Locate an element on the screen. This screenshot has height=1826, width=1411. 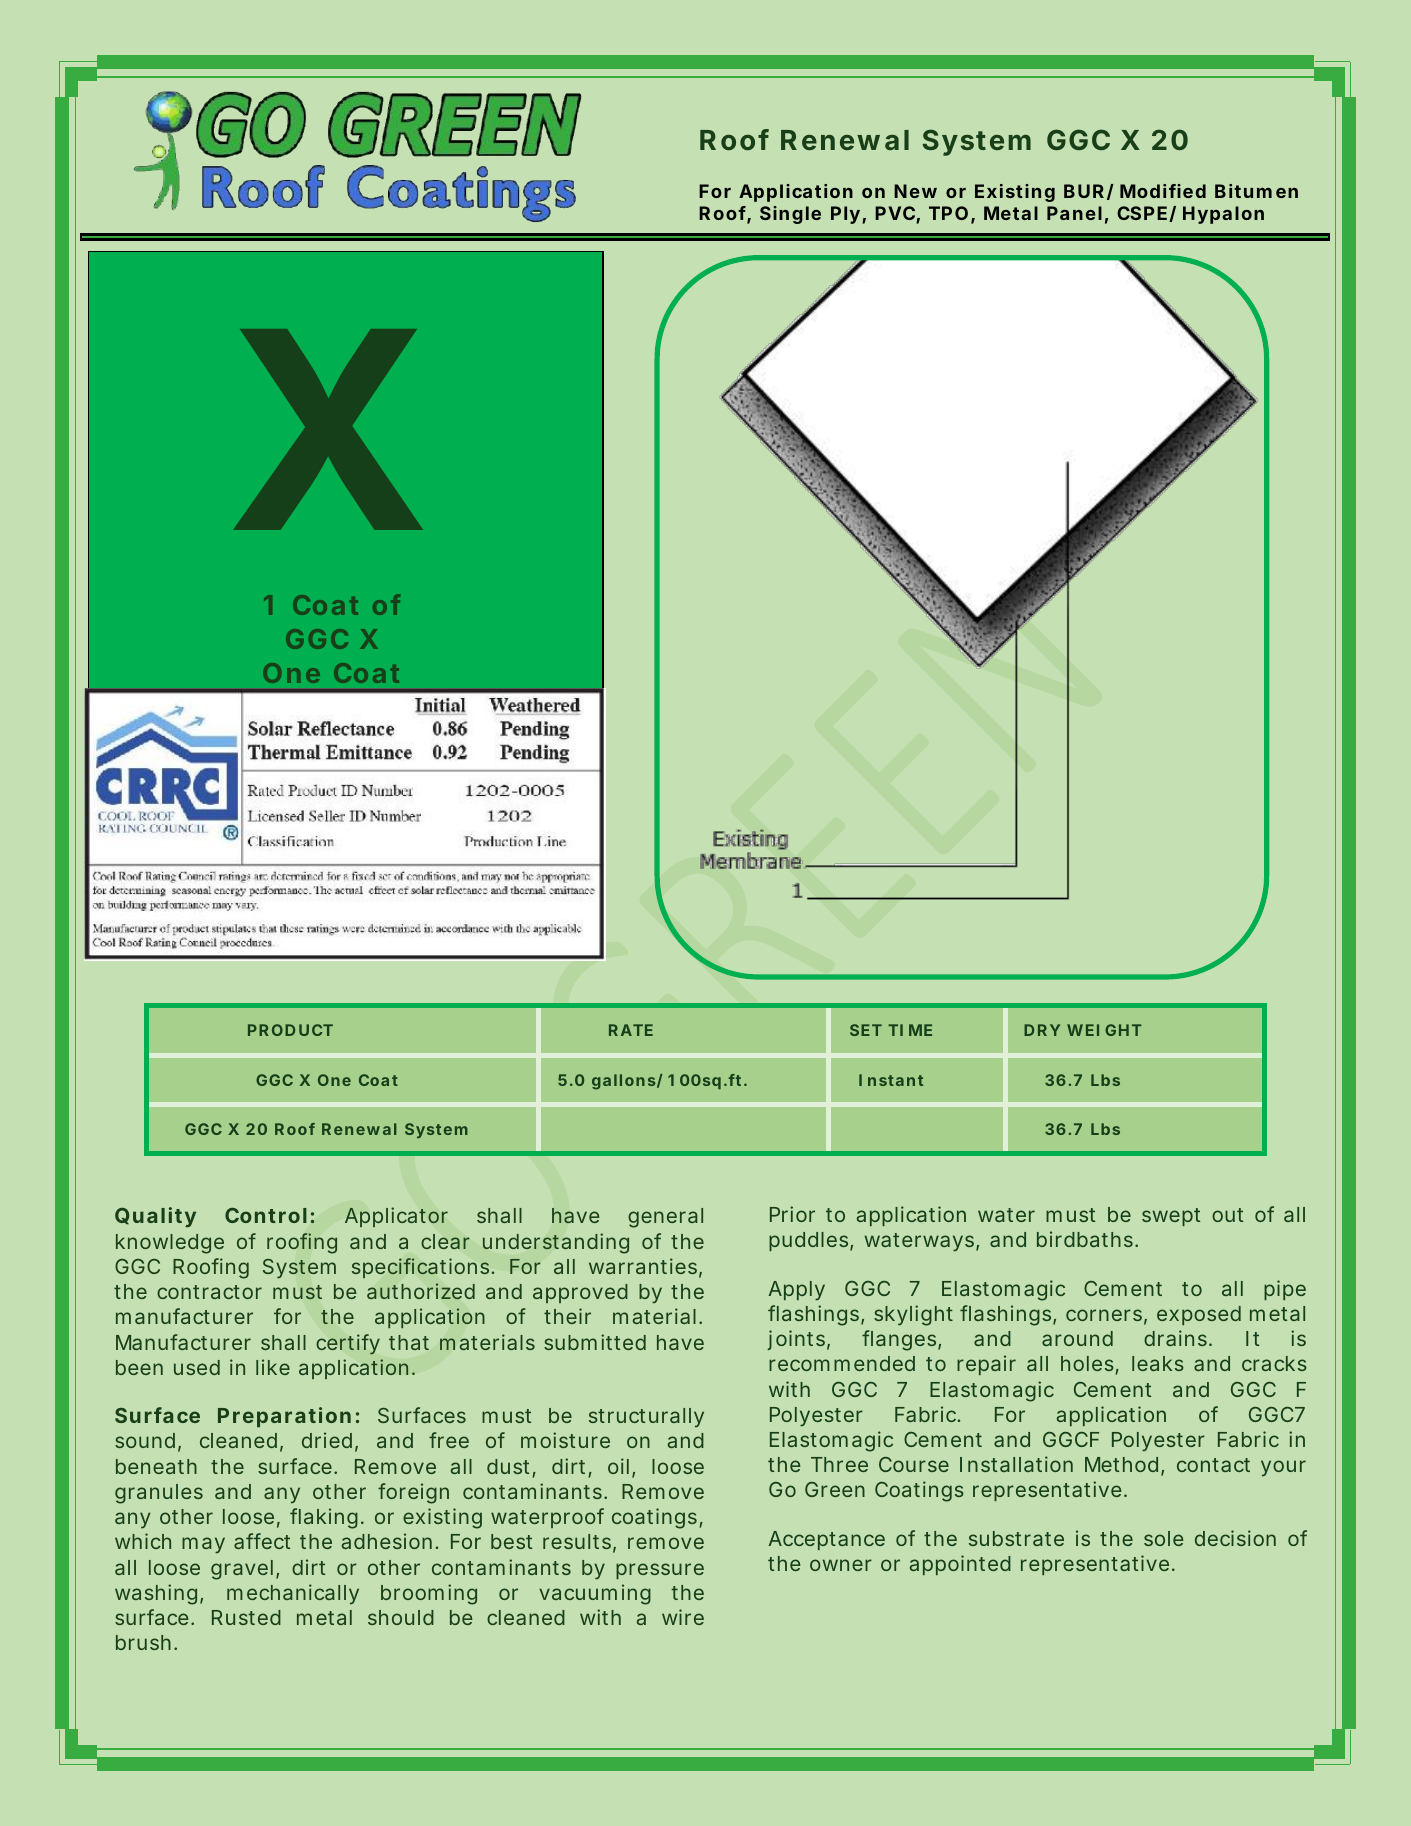
Single is located at coordinates (790, 215).
